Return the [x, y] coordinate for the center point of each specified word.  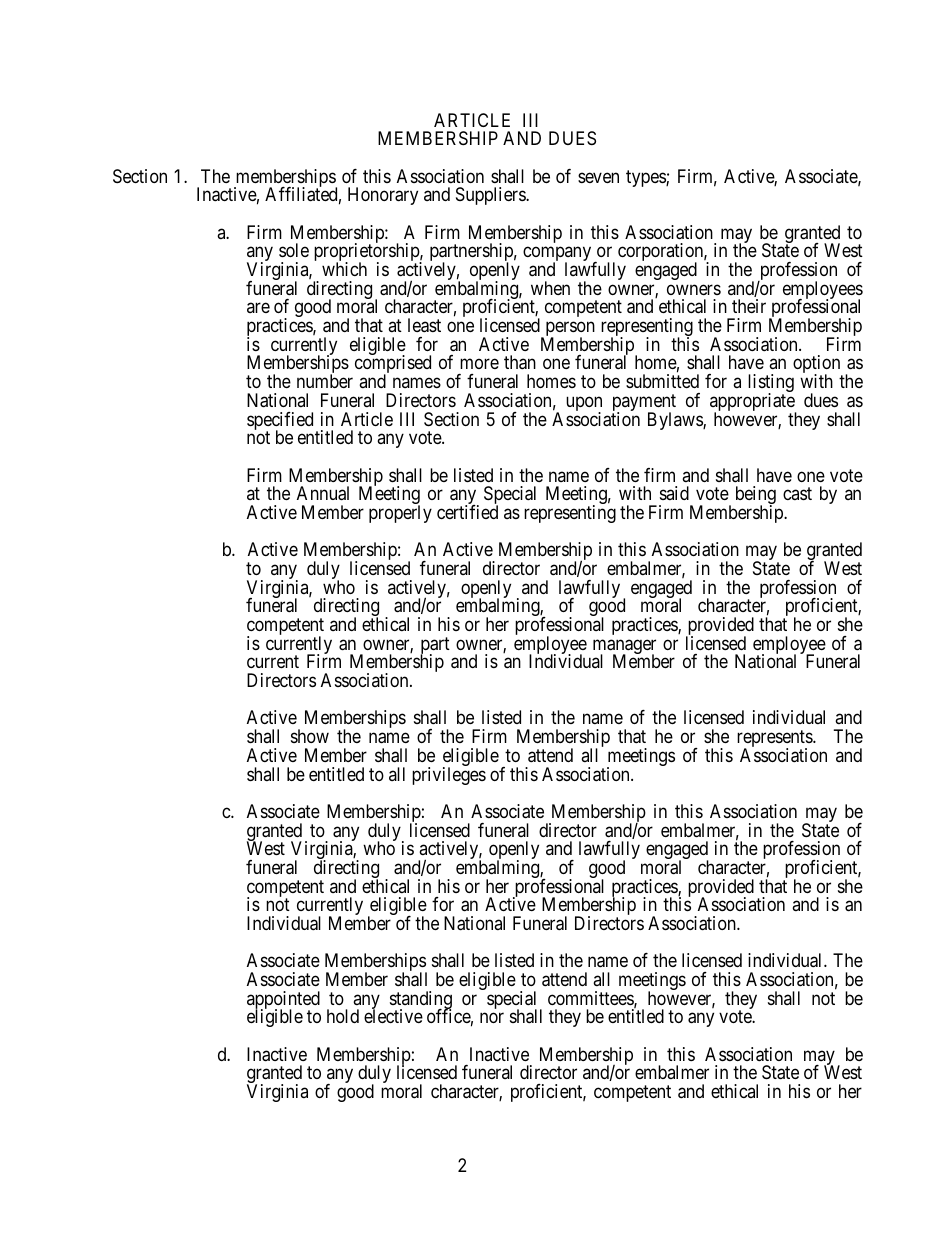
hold [343, 1016]
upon [584, 405]
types [646, 178]
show [310, 736]
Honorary [383, 196]
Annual [323, 493]
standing [421, 1001]
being [756, 496]
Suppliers [491, 196]
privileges [449, 776]
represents [775, 740]
